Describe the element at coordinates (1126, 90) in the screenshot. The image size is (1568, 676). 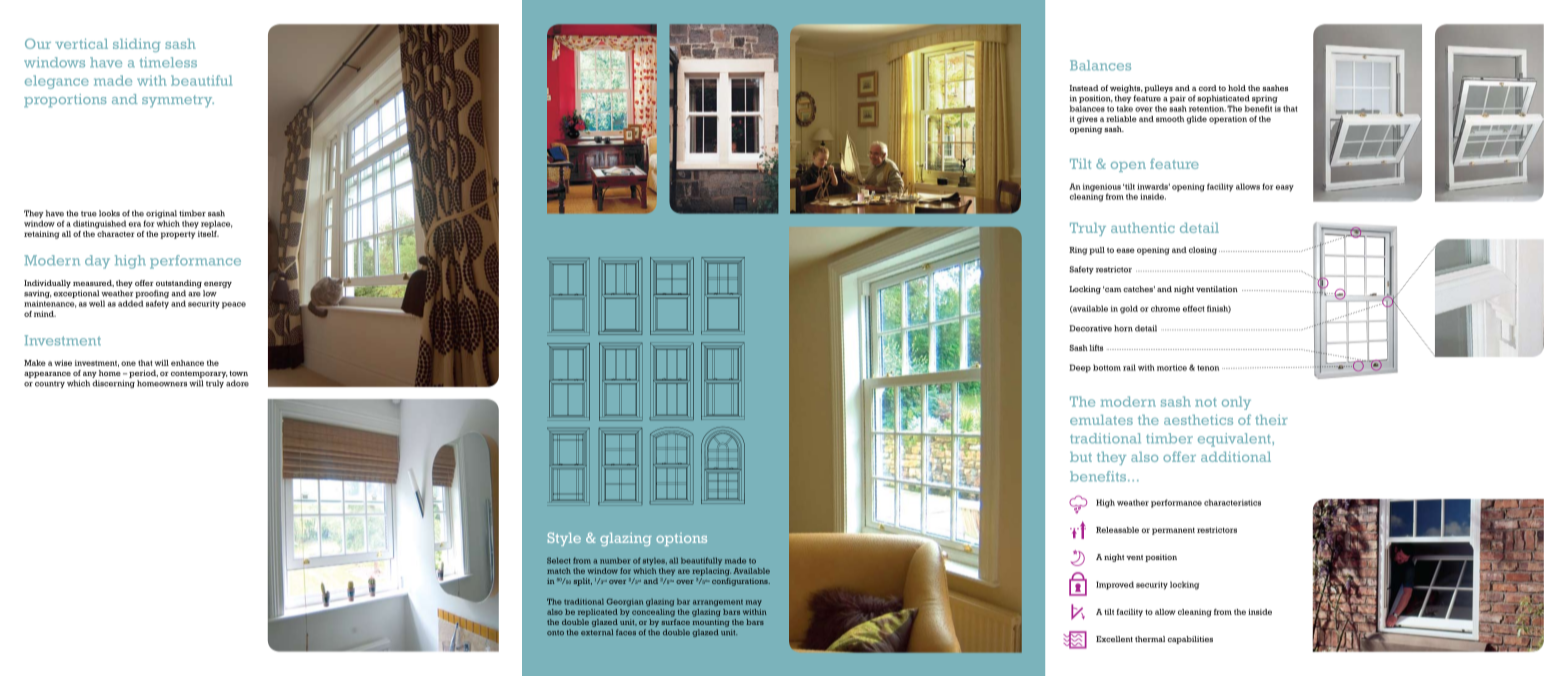
I see `weights` at that location.
